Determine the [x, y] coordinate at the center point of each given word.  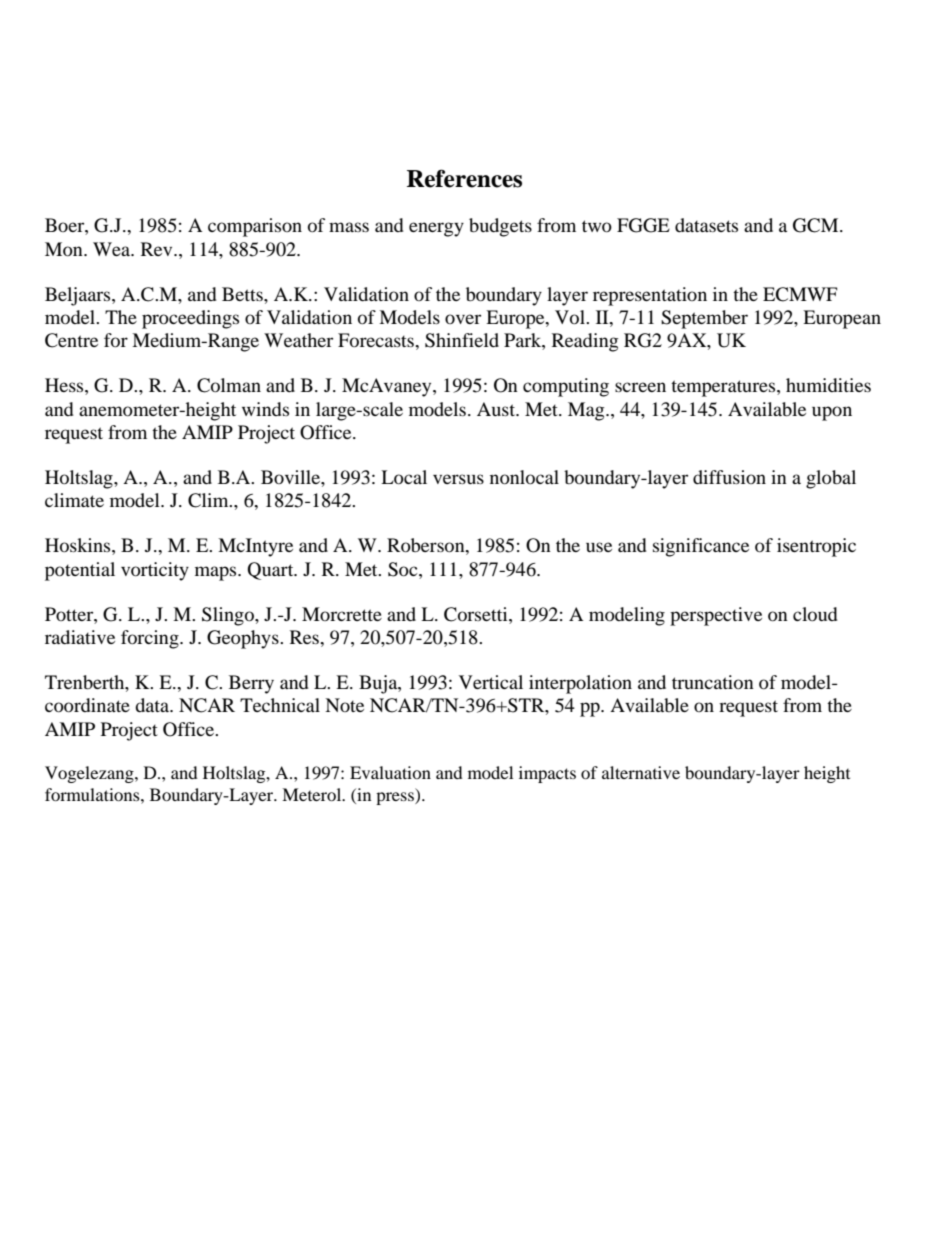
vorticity [155, 571]
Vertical [491, 682]
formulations [93, 794]
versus [458, 479]
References [464, 178]
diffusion [729, 477]
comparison [255, 227]
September [704, 319]
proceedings [190, 319]
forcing [151, 639]
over [463, 319]
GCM [817, 225]
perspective [716, 616]
